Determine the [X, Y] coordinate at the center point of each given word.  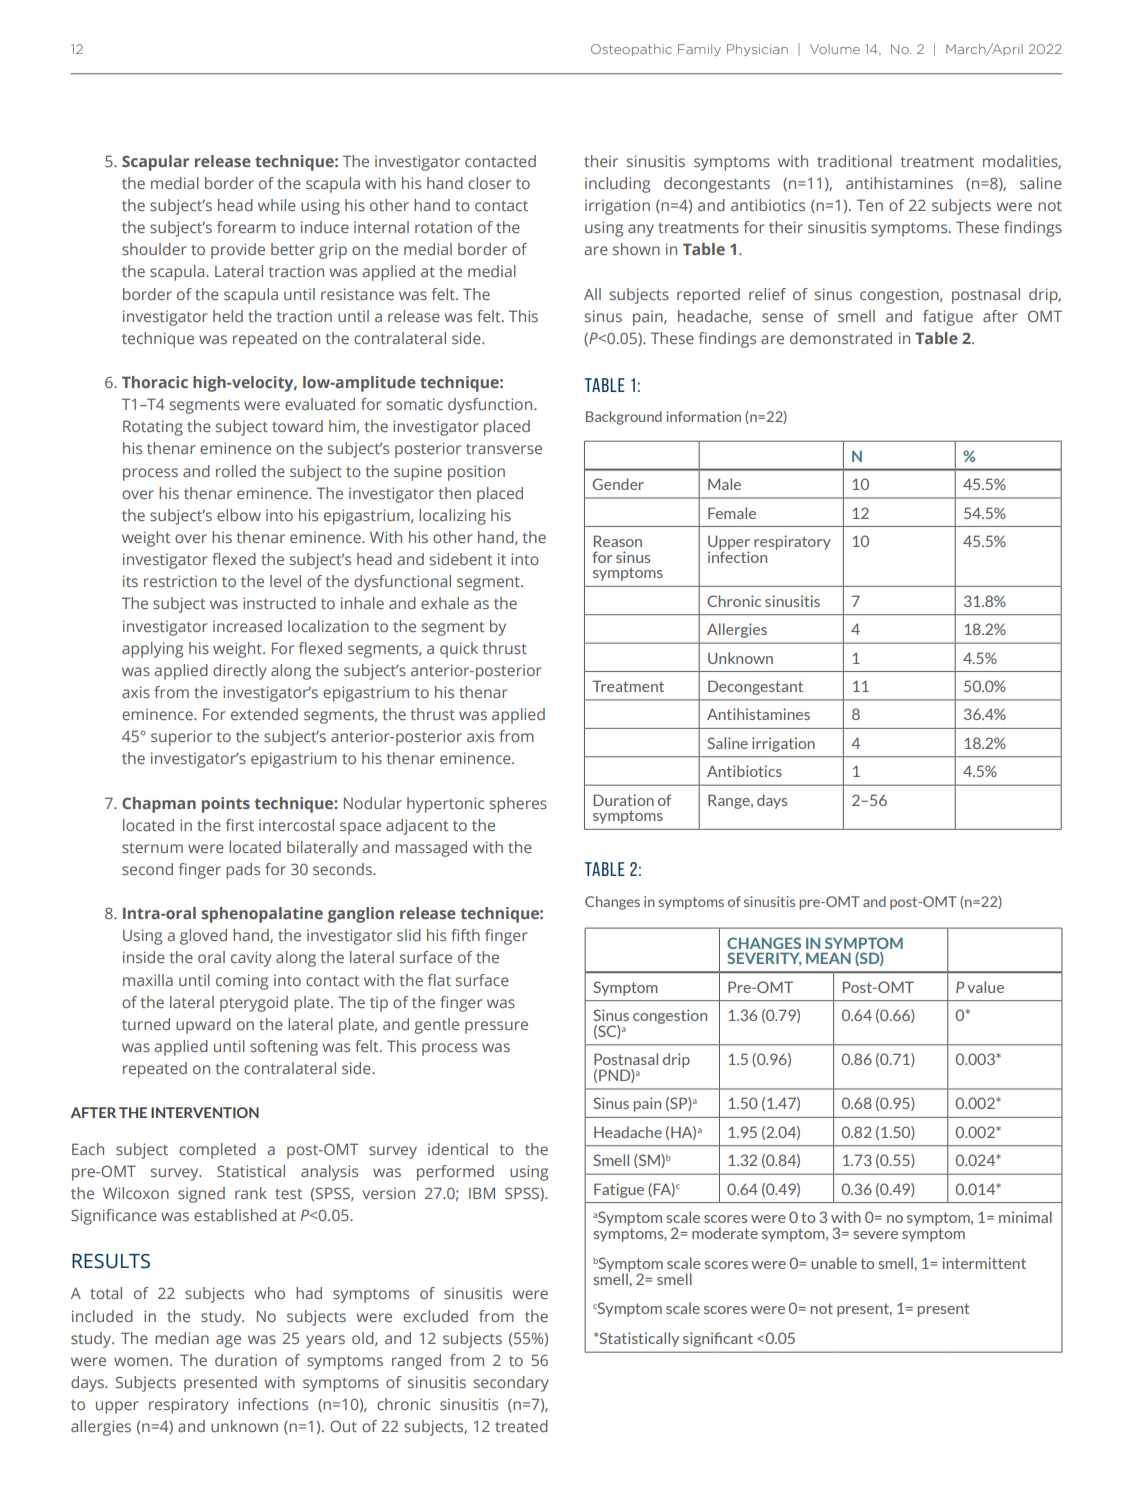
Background [624, 418]
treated [521, 1426]
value [985, 987]
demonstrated [841, 338]
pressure [496, 1027]
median [182, 1338]
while [277, 205]
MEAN [828, 958]
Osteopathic [631, 50]
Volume [835, 49]
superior [181, 738]
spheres [518, 805]
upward [203, 1026]
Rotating [153, 428]
